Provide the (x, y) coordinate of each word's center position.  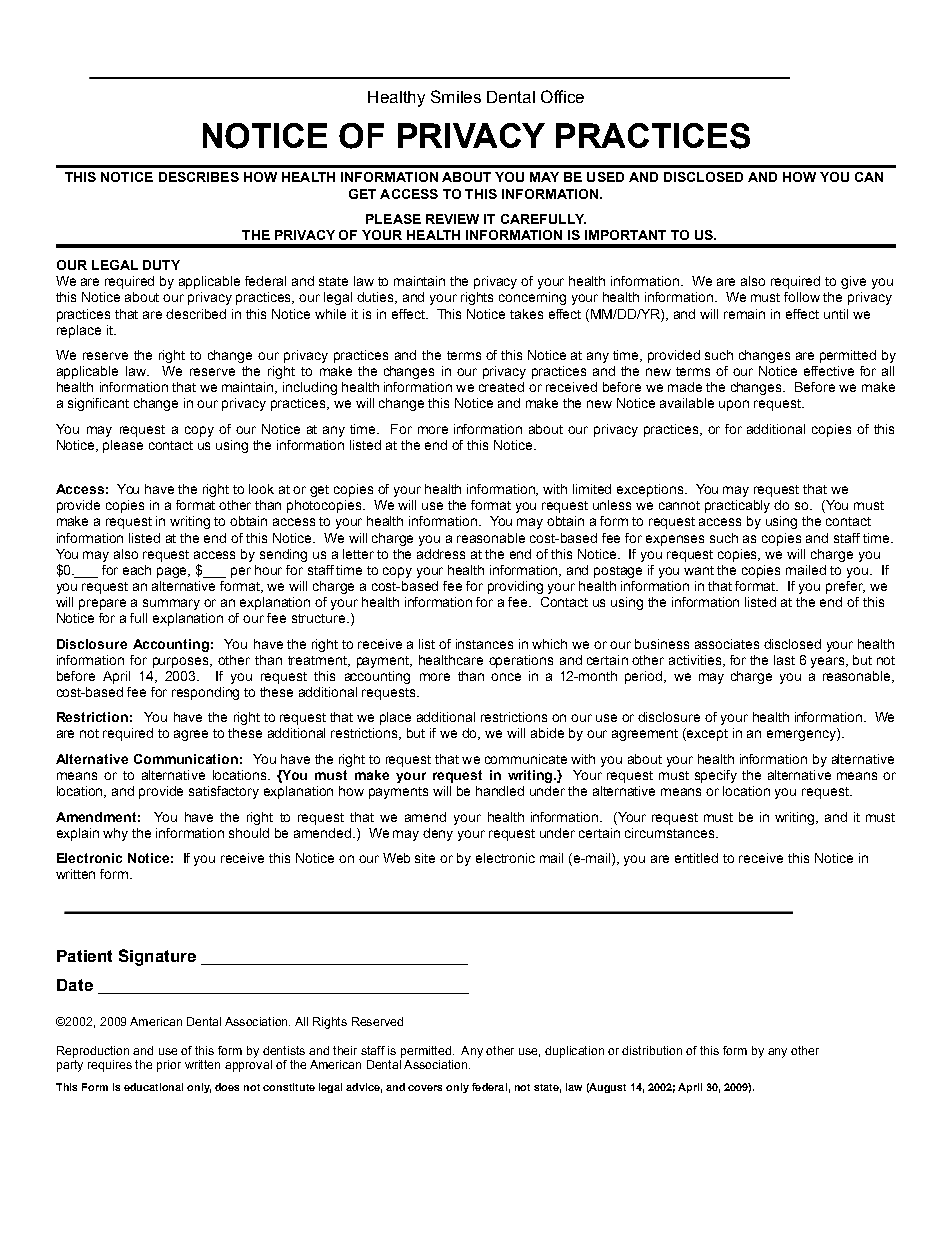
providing (515, 587)
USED (605, 177)
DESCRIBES (199, 177)
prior (169, 1066)
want (699, 570)
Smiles (456, 96)
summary (171, 604)
